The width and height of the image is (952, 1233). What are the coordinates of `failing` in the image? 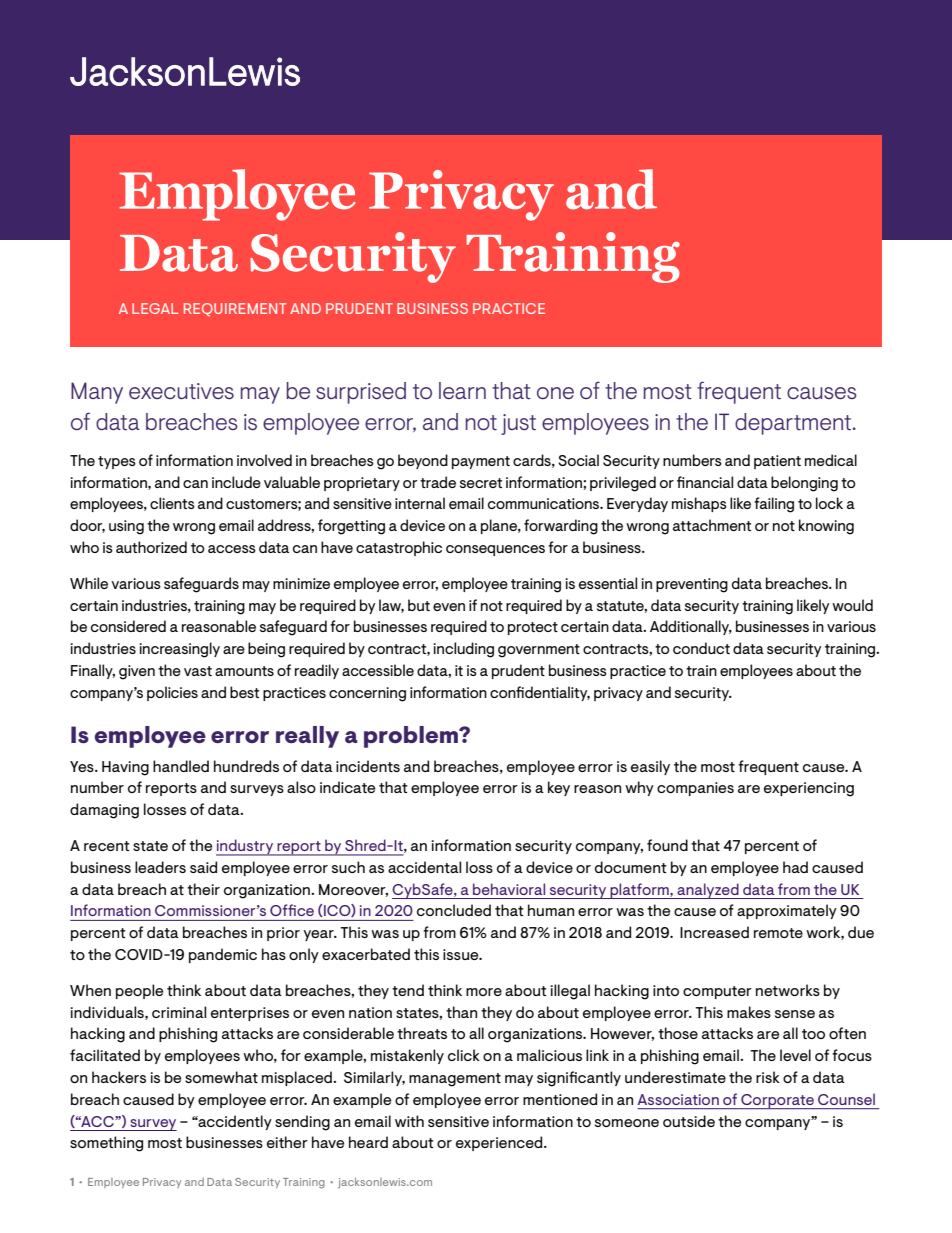 It's located at (774, 505).
